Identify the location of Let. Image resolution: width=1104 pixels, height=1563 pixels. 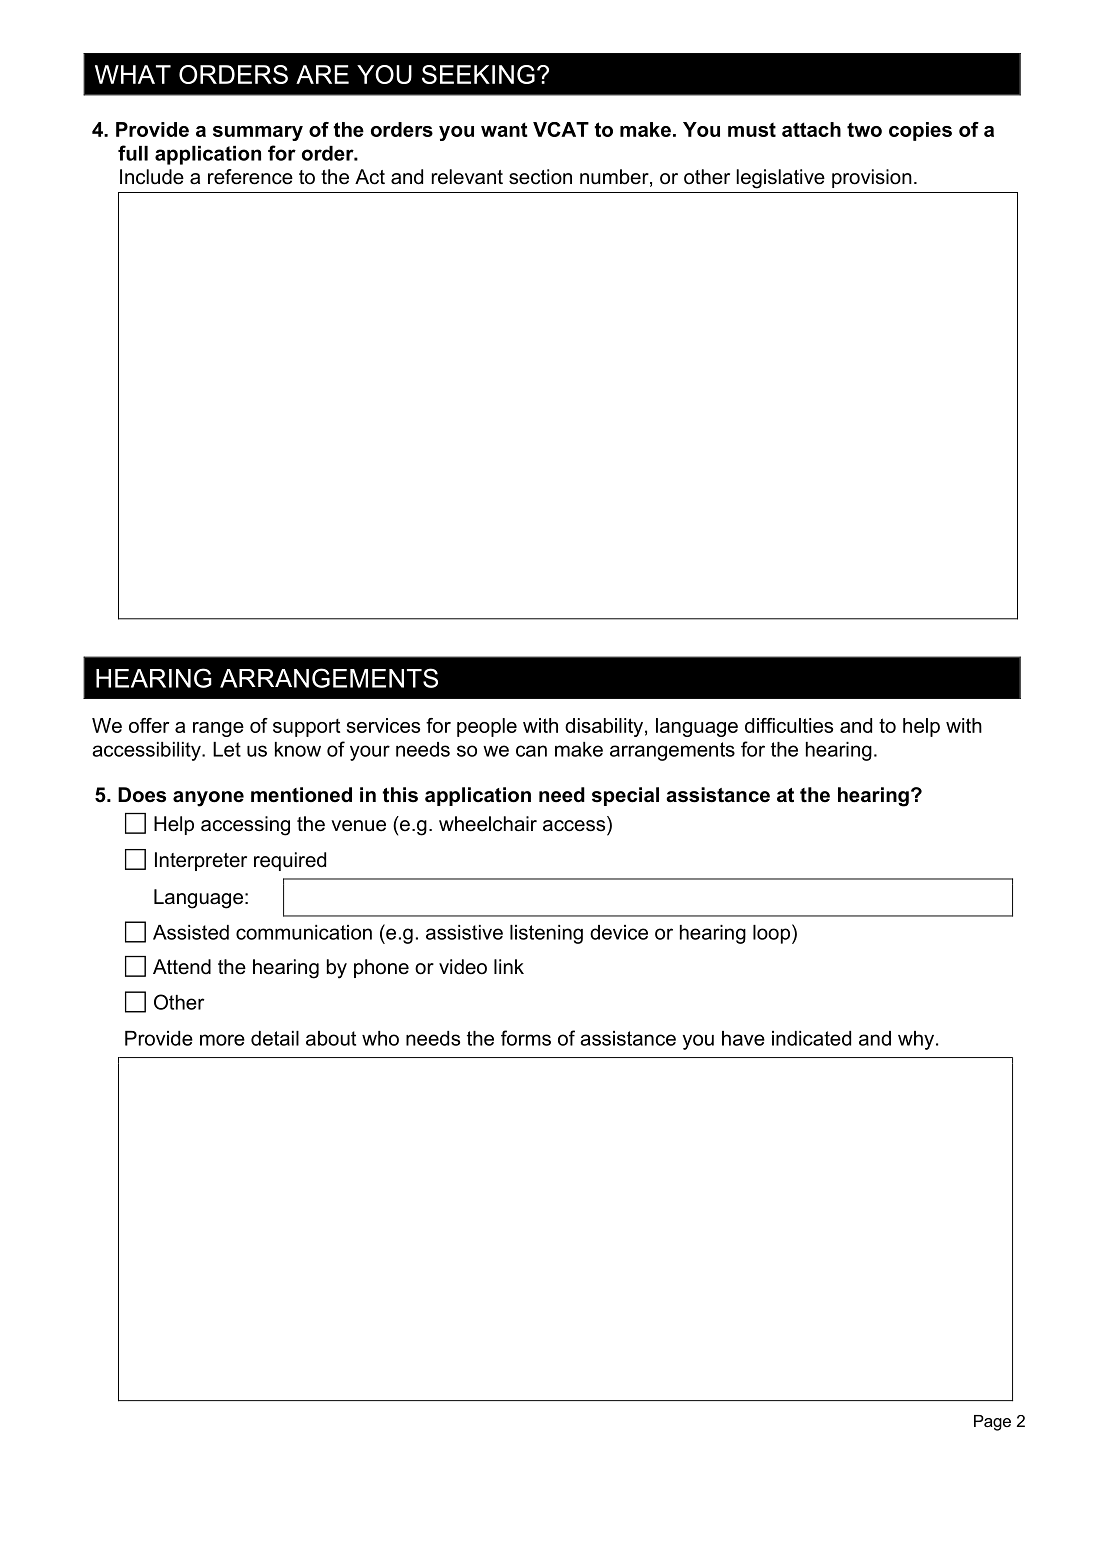
(227, 749).
